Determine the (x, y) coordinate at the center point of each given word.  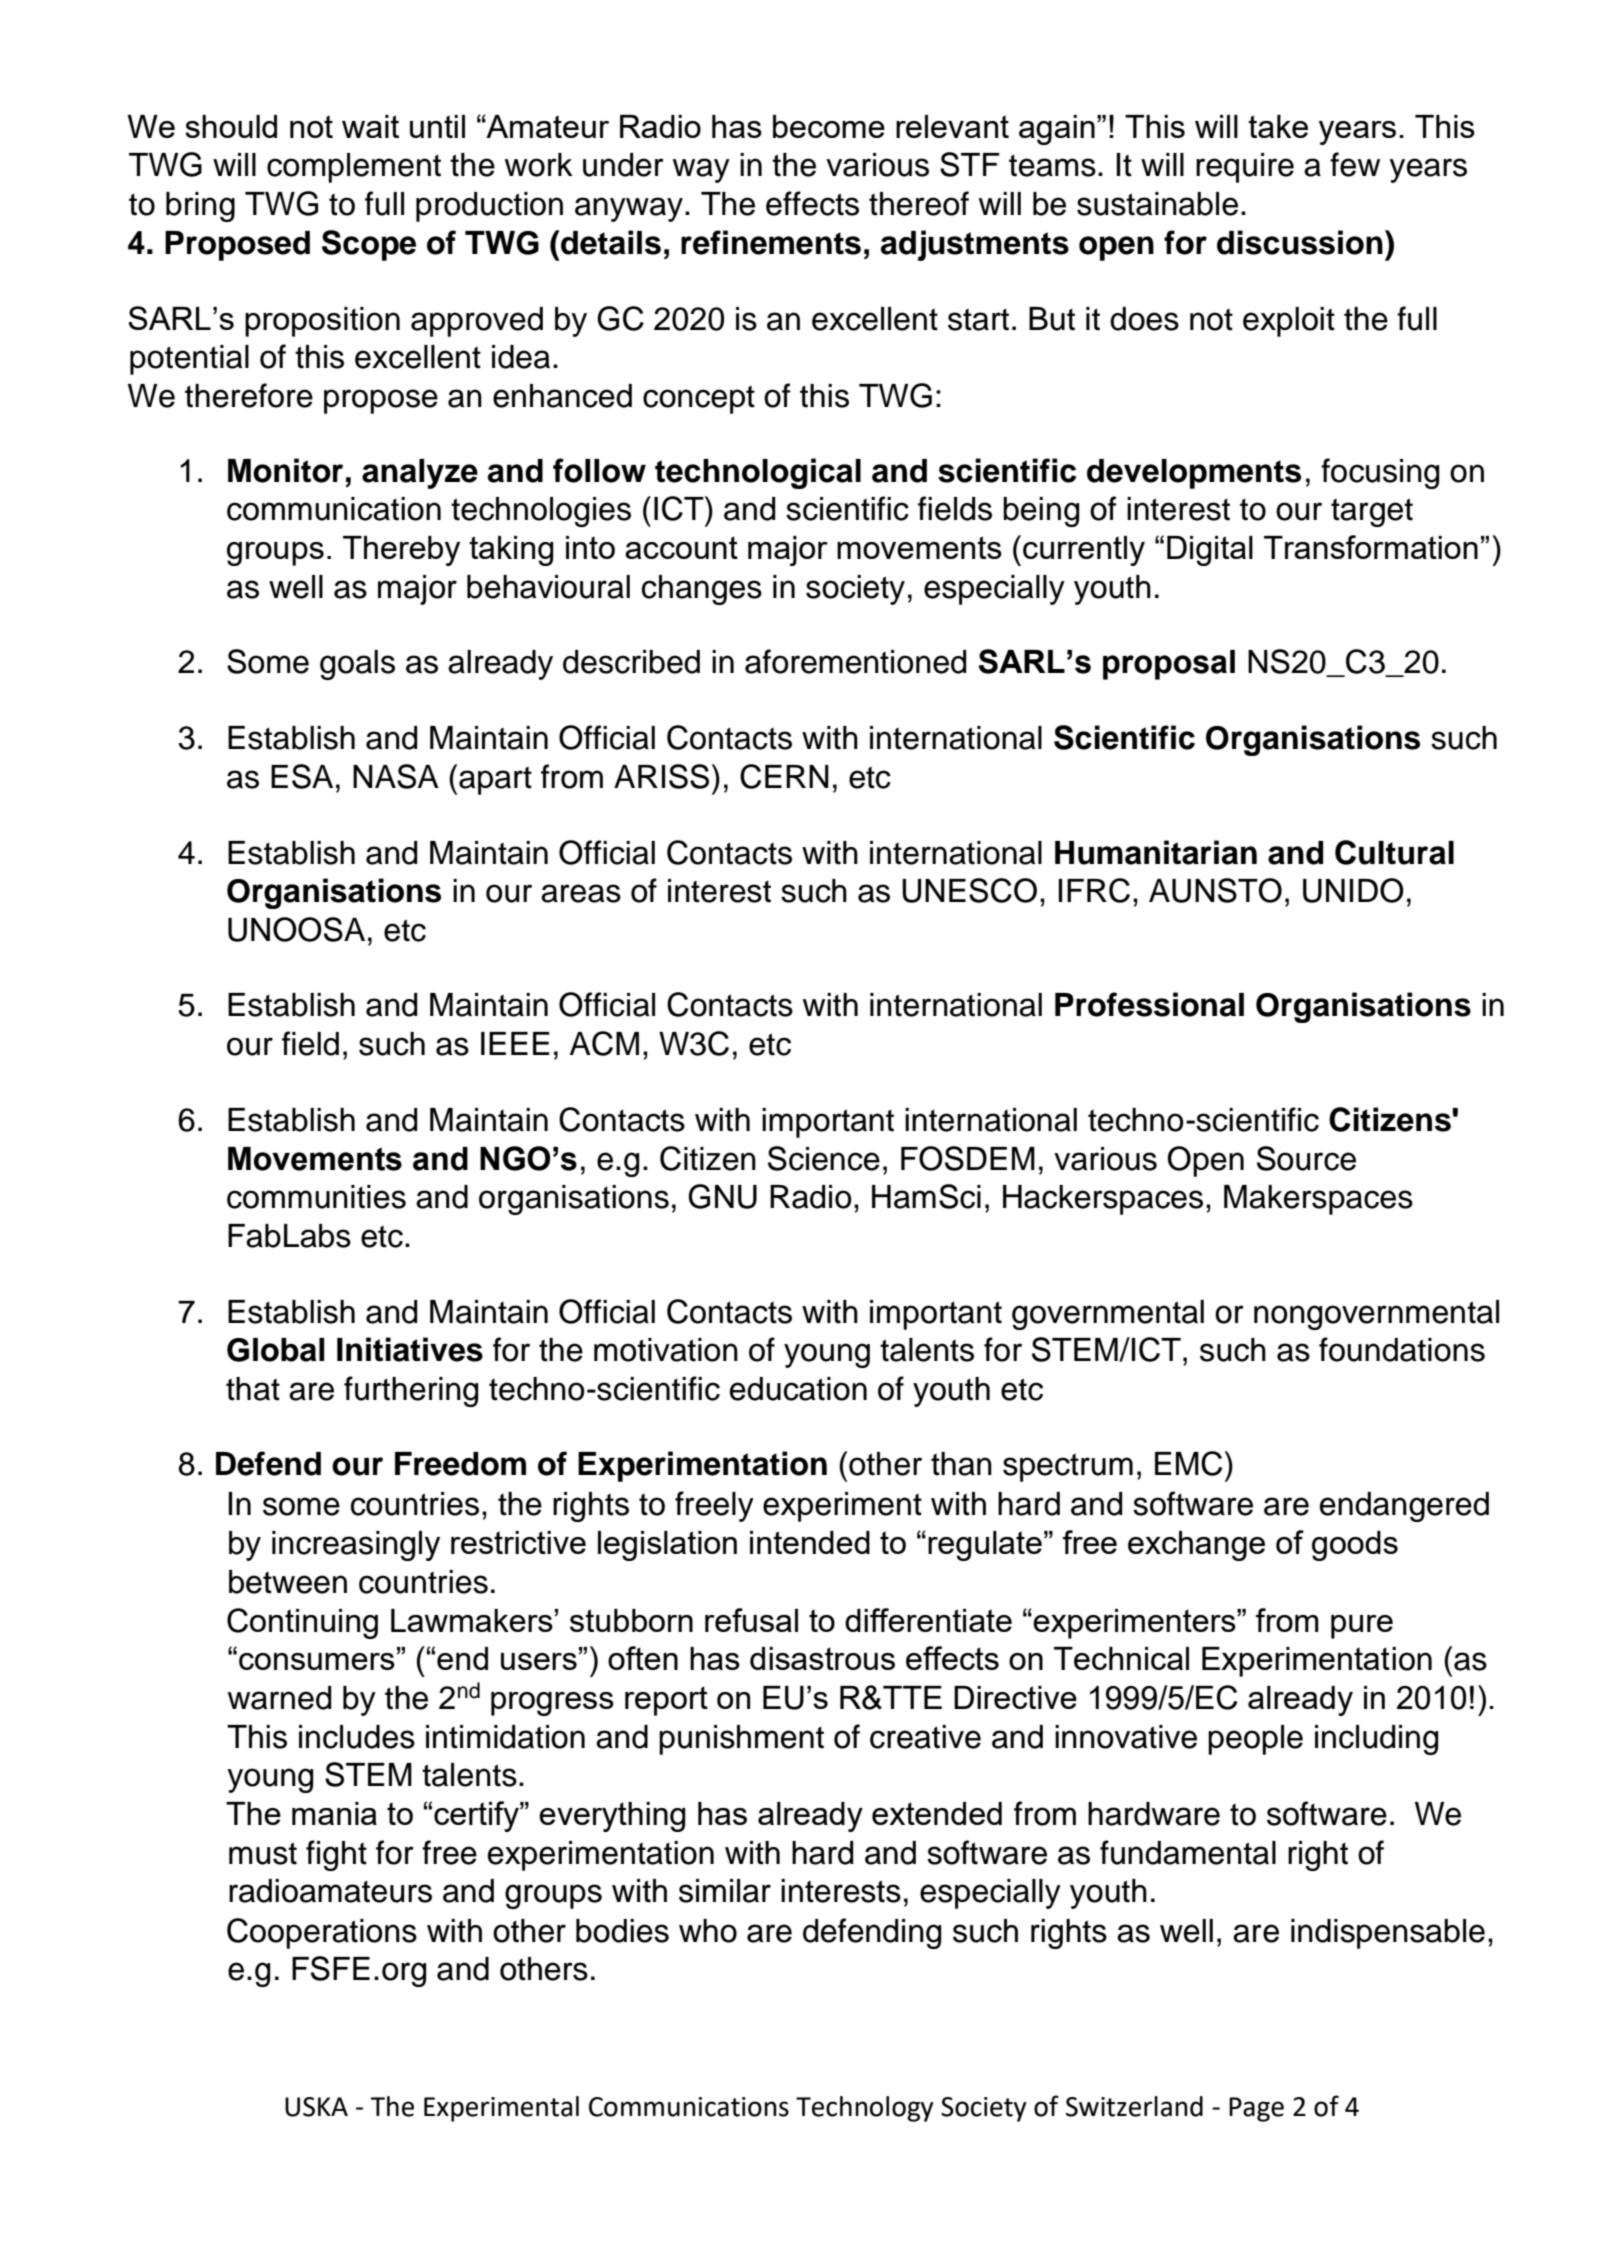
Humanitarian (1156, 852)
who (708, 1931)
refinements (771, 242)
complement (354, 168)
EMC (1188, 1463)
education (798, 1389)
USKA (316, 2107)
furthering (411, 1391)
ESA (302, 776)
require (1245, 168)
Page (1256, 2109)
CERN (784, 776)
